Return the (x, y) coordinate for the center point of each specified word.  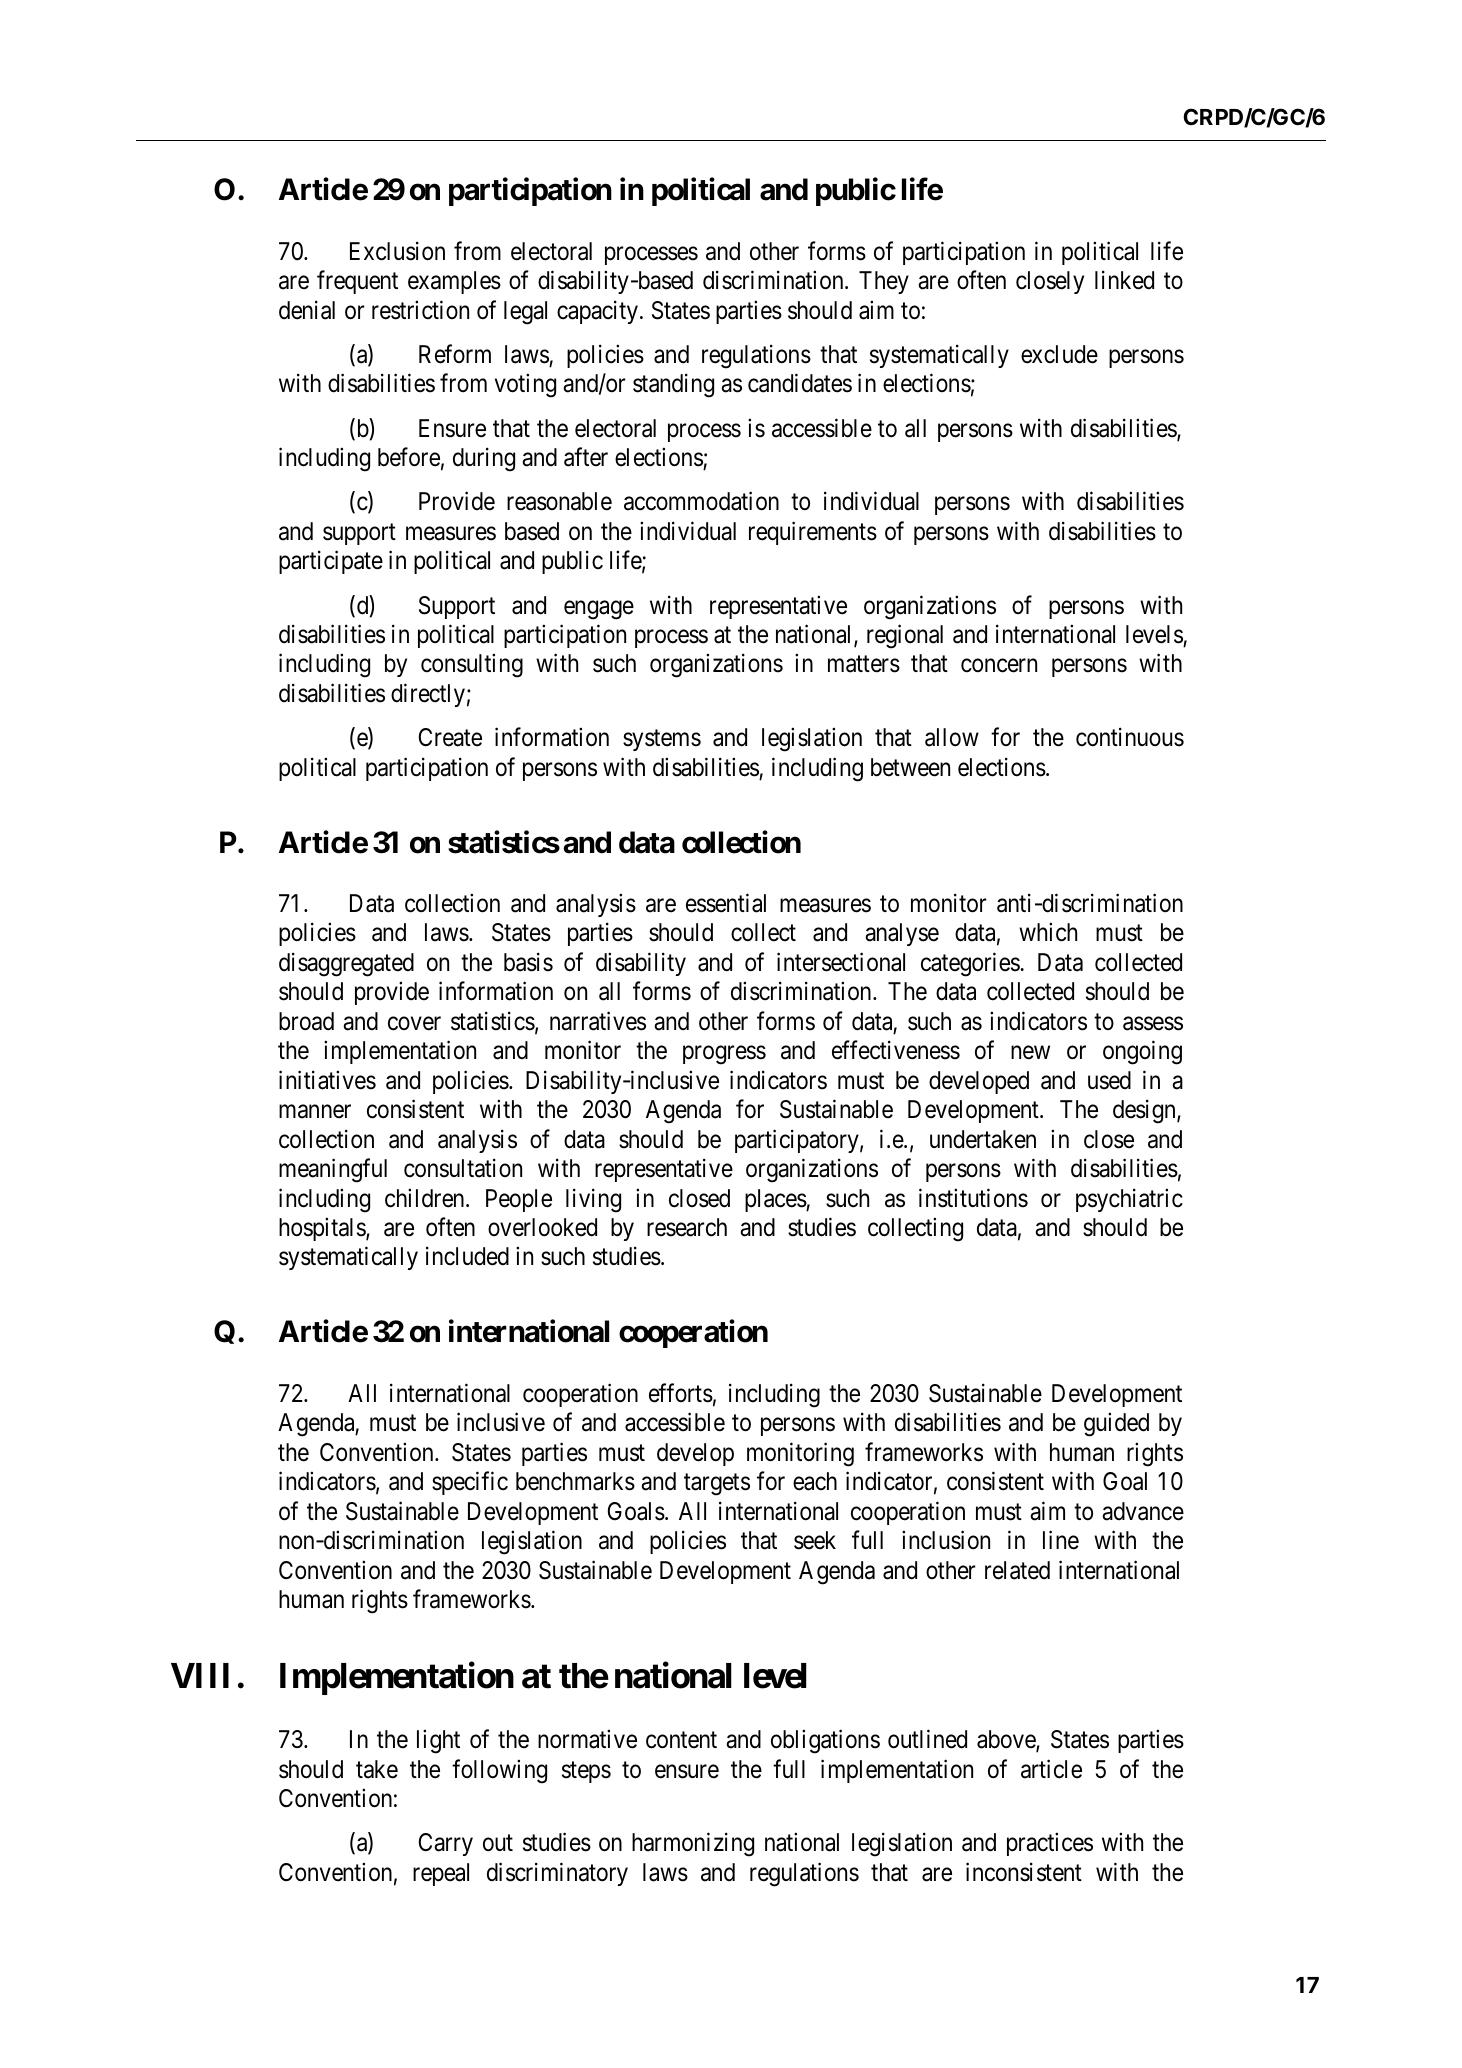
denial (307, 310)
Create (450, 737)
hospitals (323, 1229)
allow (952, 737)
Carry (446, 1844)
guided (1116, 1425)
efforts (681, 1393)
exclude (1059, 354)
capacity (599, 312)
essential (726, 903)
